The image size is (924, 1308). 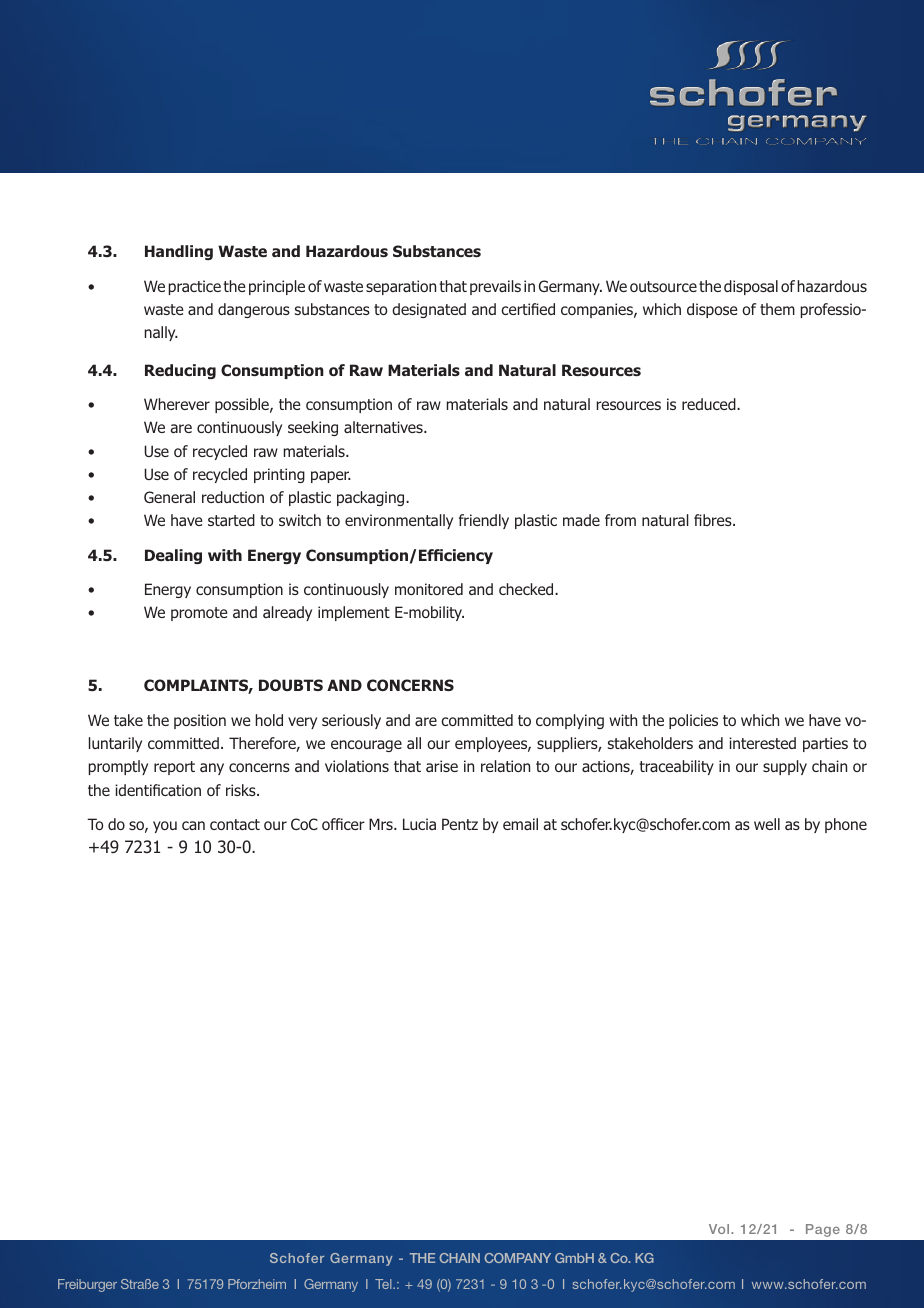 What do you see at coordinates (195, 287) in the screenshot?
I see `practice` at bounding box center [195, 287].
